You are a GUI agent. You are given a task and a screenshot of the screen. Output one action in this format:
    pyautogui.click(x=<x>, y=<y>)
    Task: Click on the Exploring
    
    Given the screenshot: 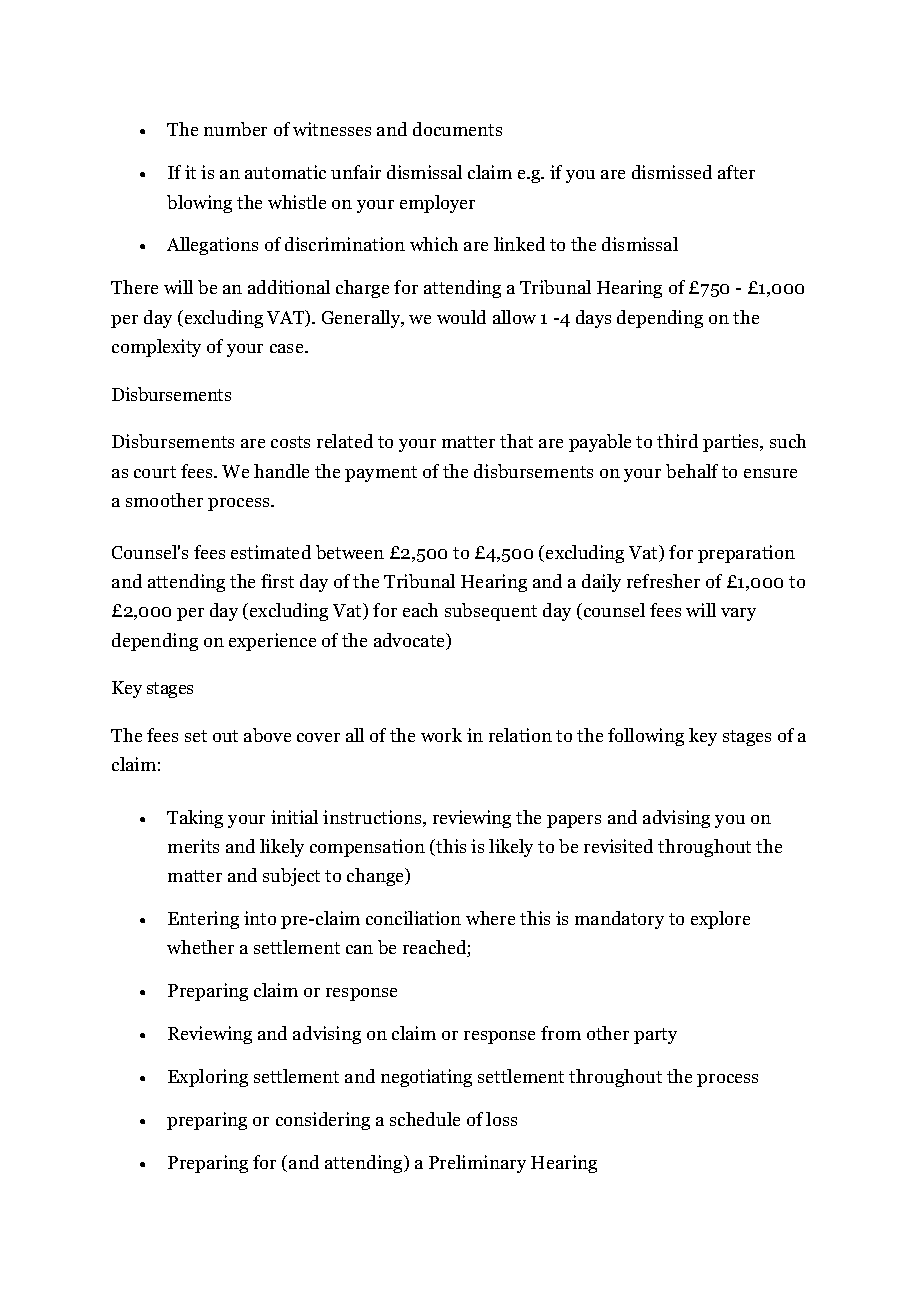 What is the action you would take?
    pyautogui.click(x=208, y=1078)
